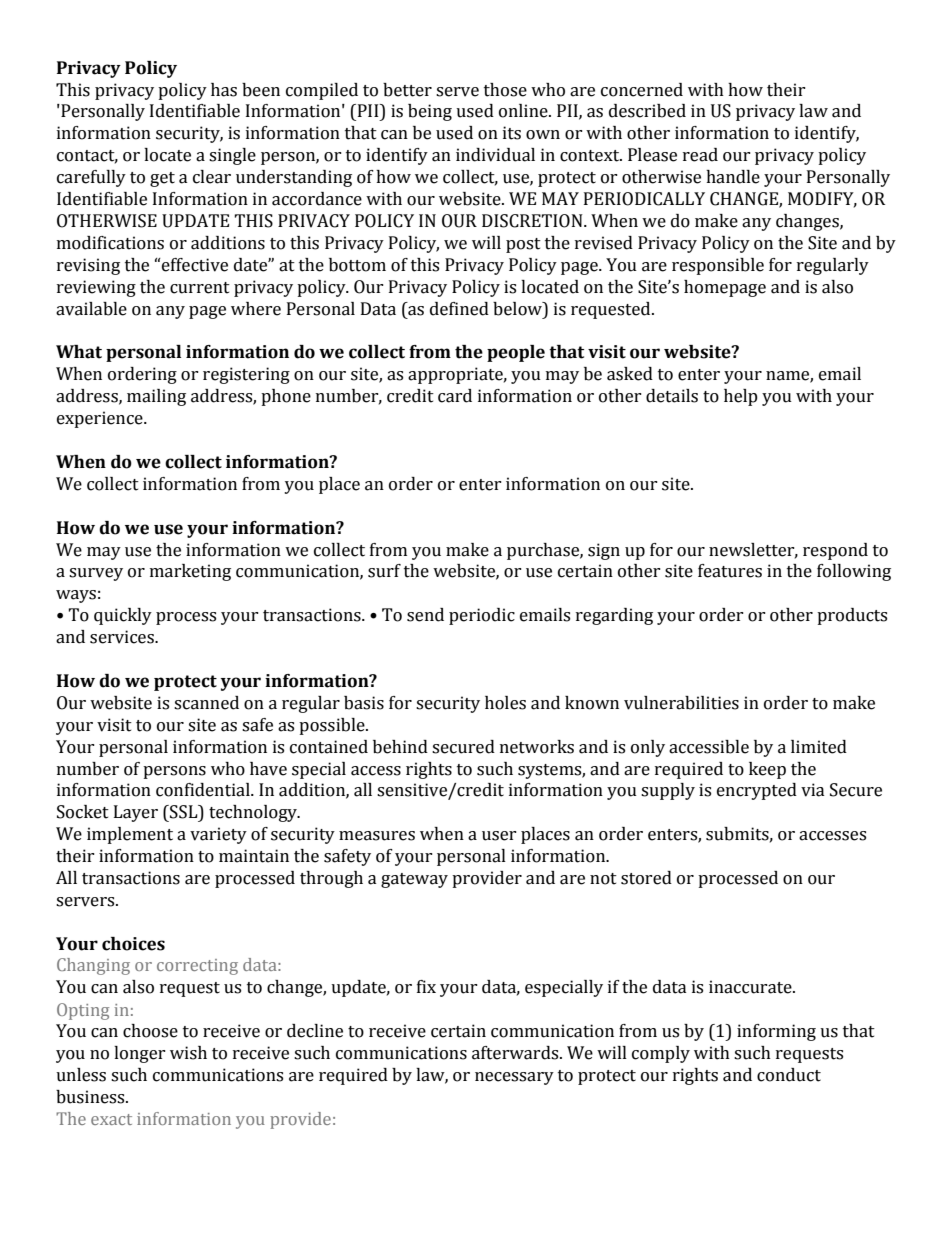  Describe the element at coordinates (730, 571) in the screenshot. I see `features` at that location.
